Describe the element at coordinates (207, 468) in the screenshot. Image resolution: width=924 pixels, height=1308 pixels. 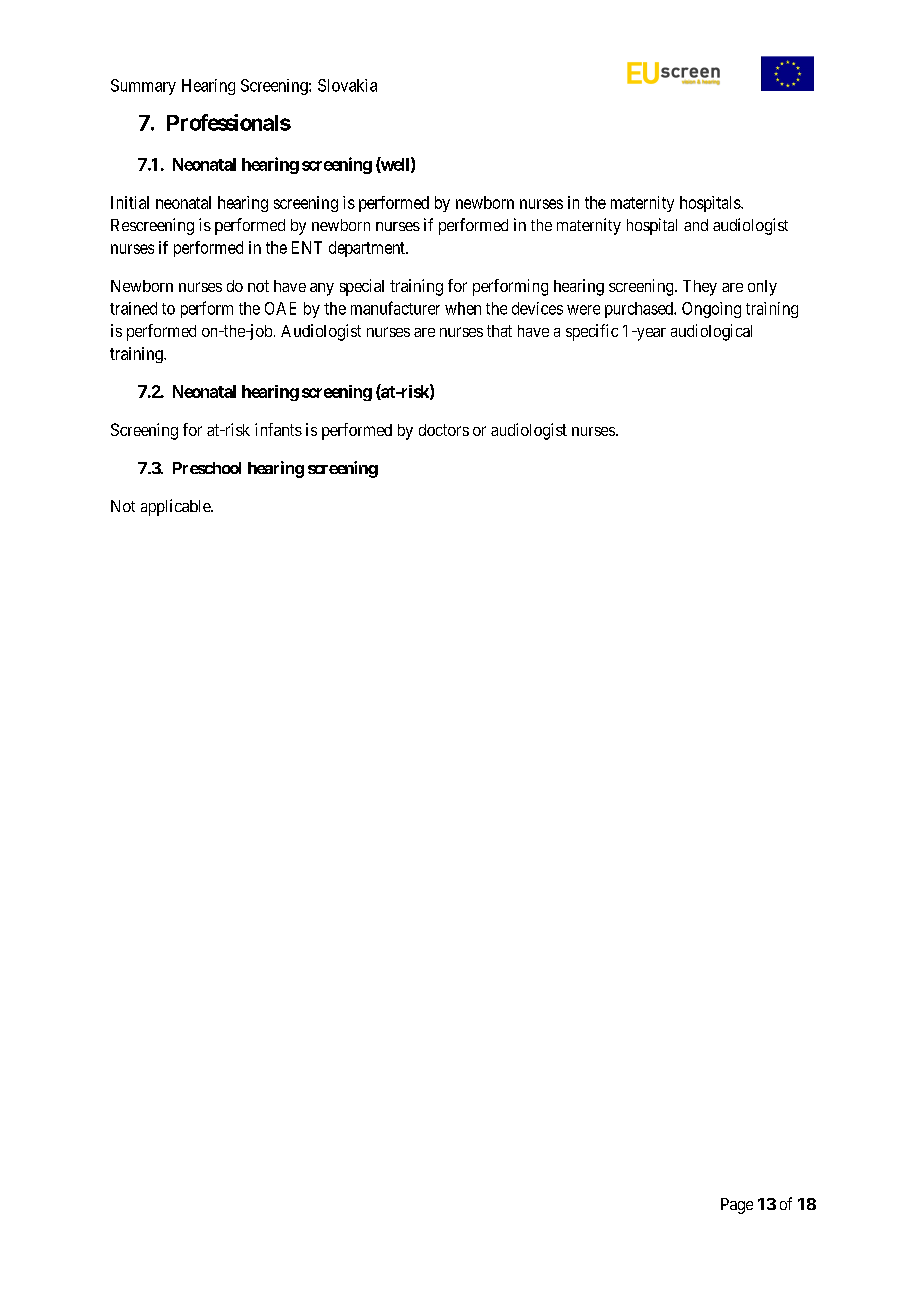
I see `Preschool` at that location.
